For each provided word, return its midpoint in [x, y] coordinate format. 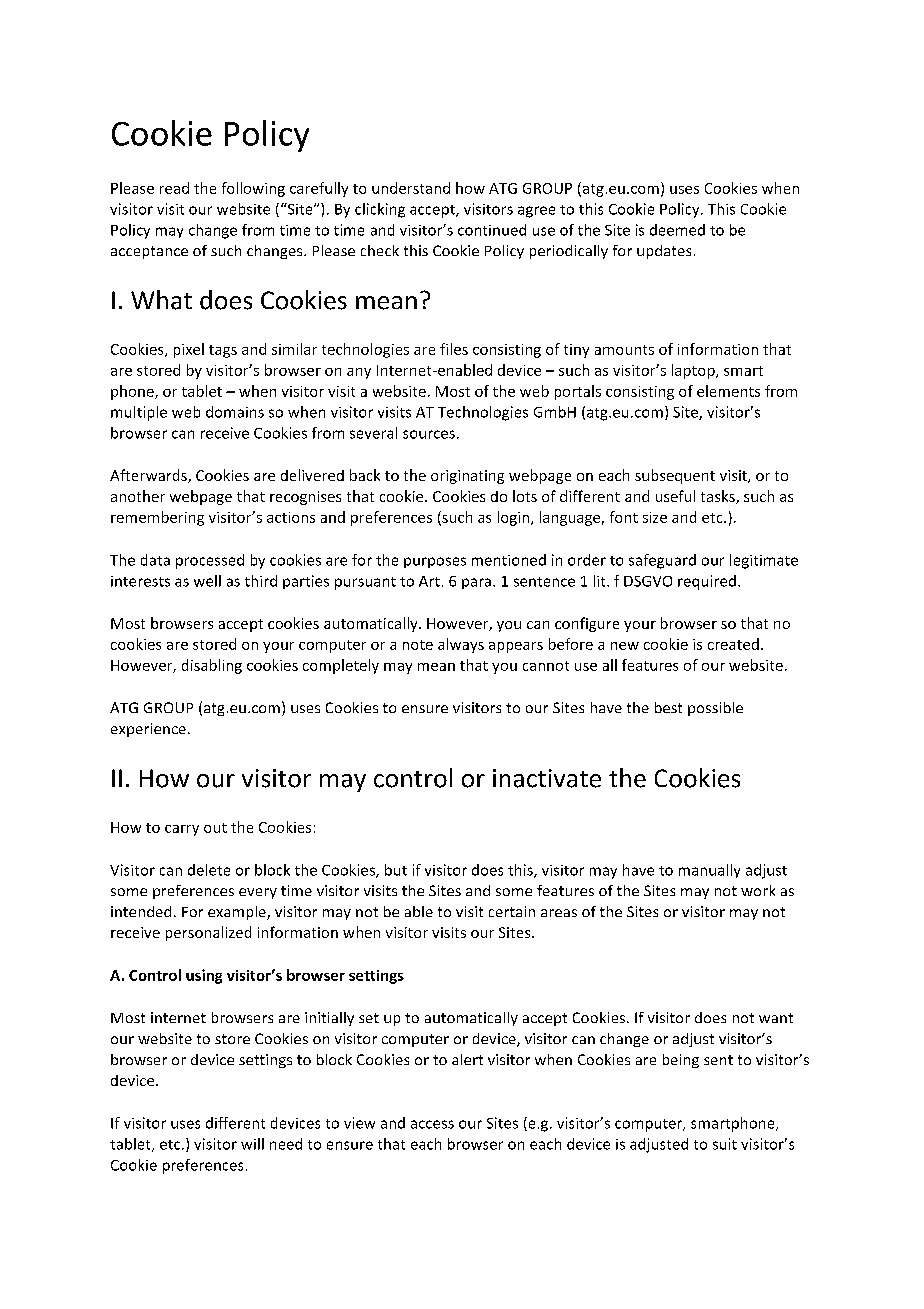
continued [492, 230]
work [758, 890]
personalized [208, 933]
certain [512, 911]
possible [715, 709]
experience [148, 730]
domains [235, 412]
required [707, 582]
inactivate [547, 778]
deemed [677, 230]
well [207, 581]
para [476, 583]
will [252, 1144]
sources [429, 434]
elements [728, 391]
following [253, 189]
